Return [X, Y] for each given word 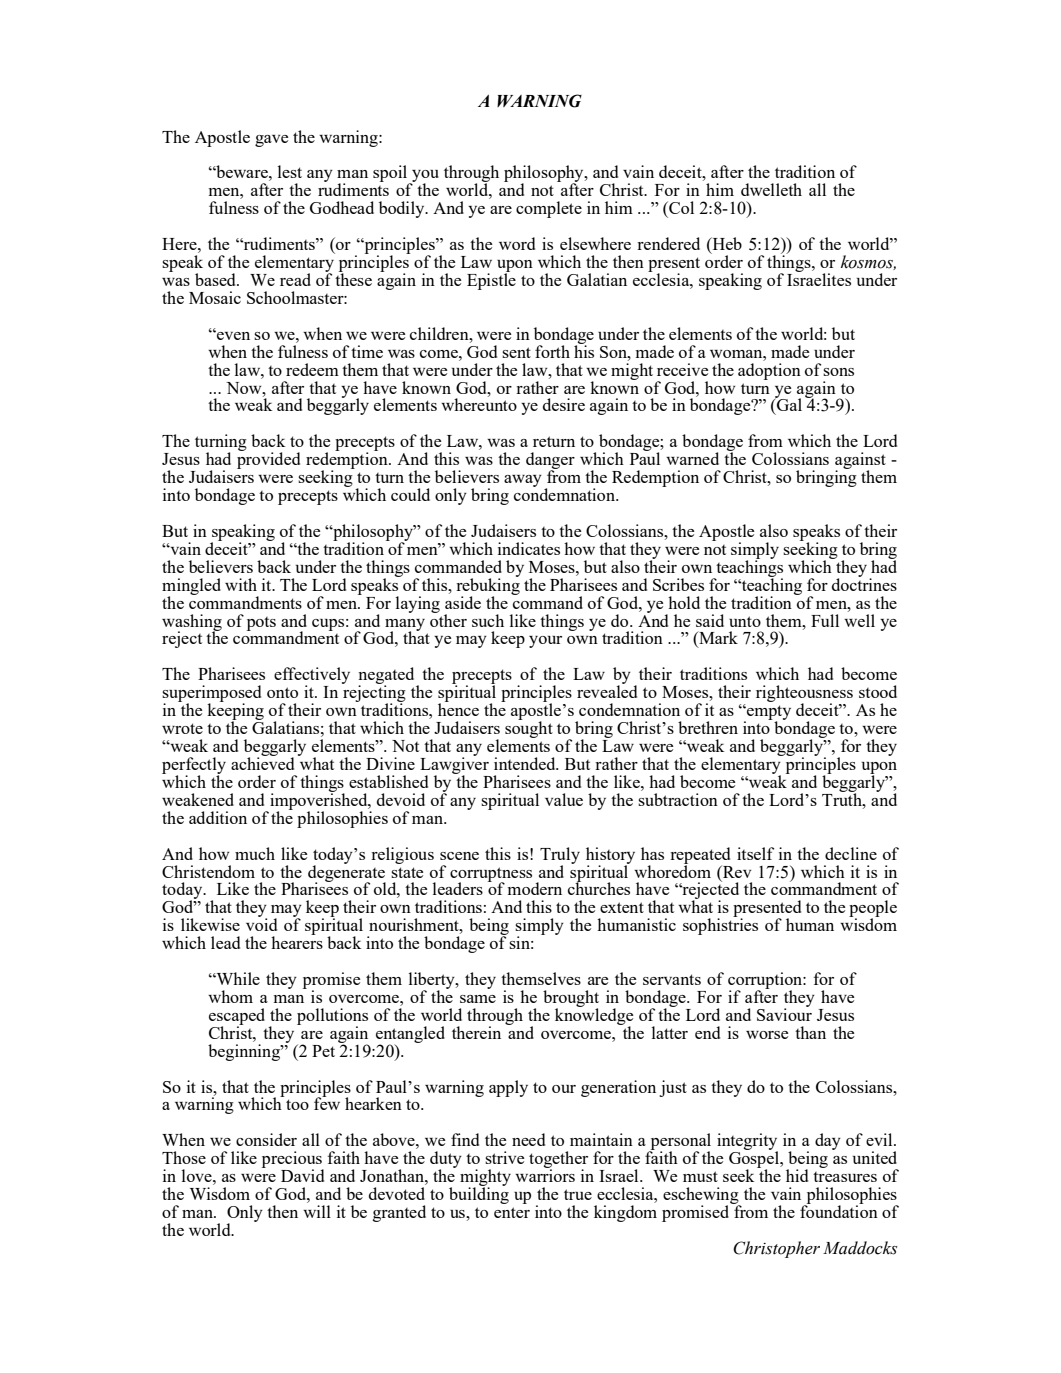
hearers [297, 941]
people [873, 910]
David [302, 1175]
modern [535, 888]
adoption [769, 371]
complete [549, 209]
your [545, 642]
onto [282, 692]
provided [268, 459]
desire [564, 404]
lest [290, 171]
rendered [668, 243]
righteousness [804, 695]
